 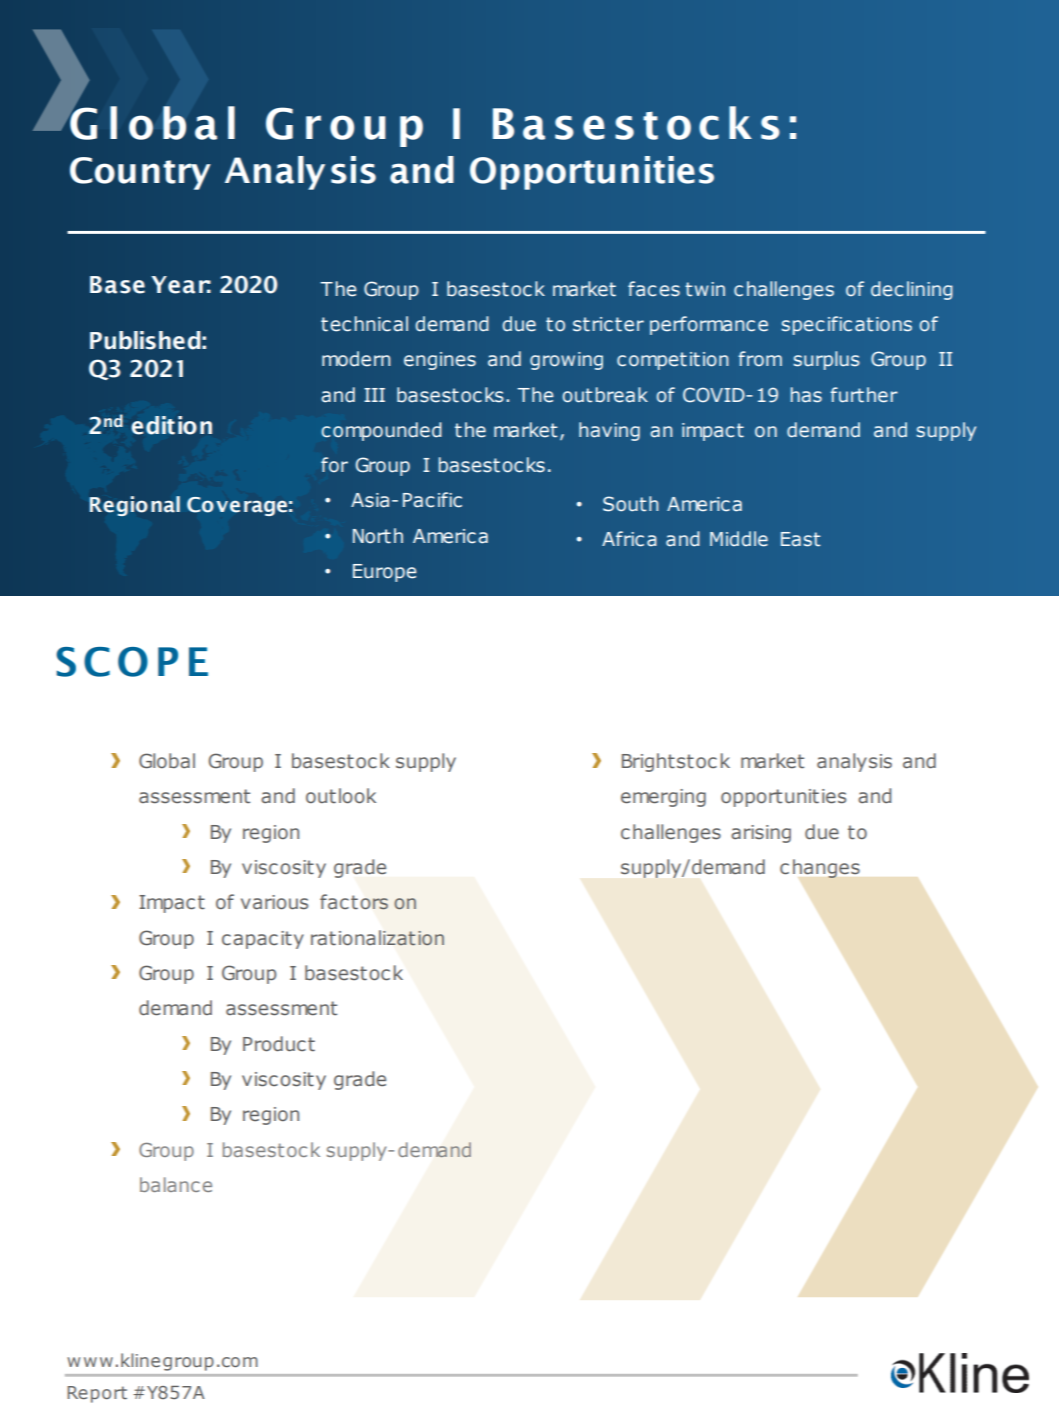 I want to click on faces, so click(x=654, y=289).
